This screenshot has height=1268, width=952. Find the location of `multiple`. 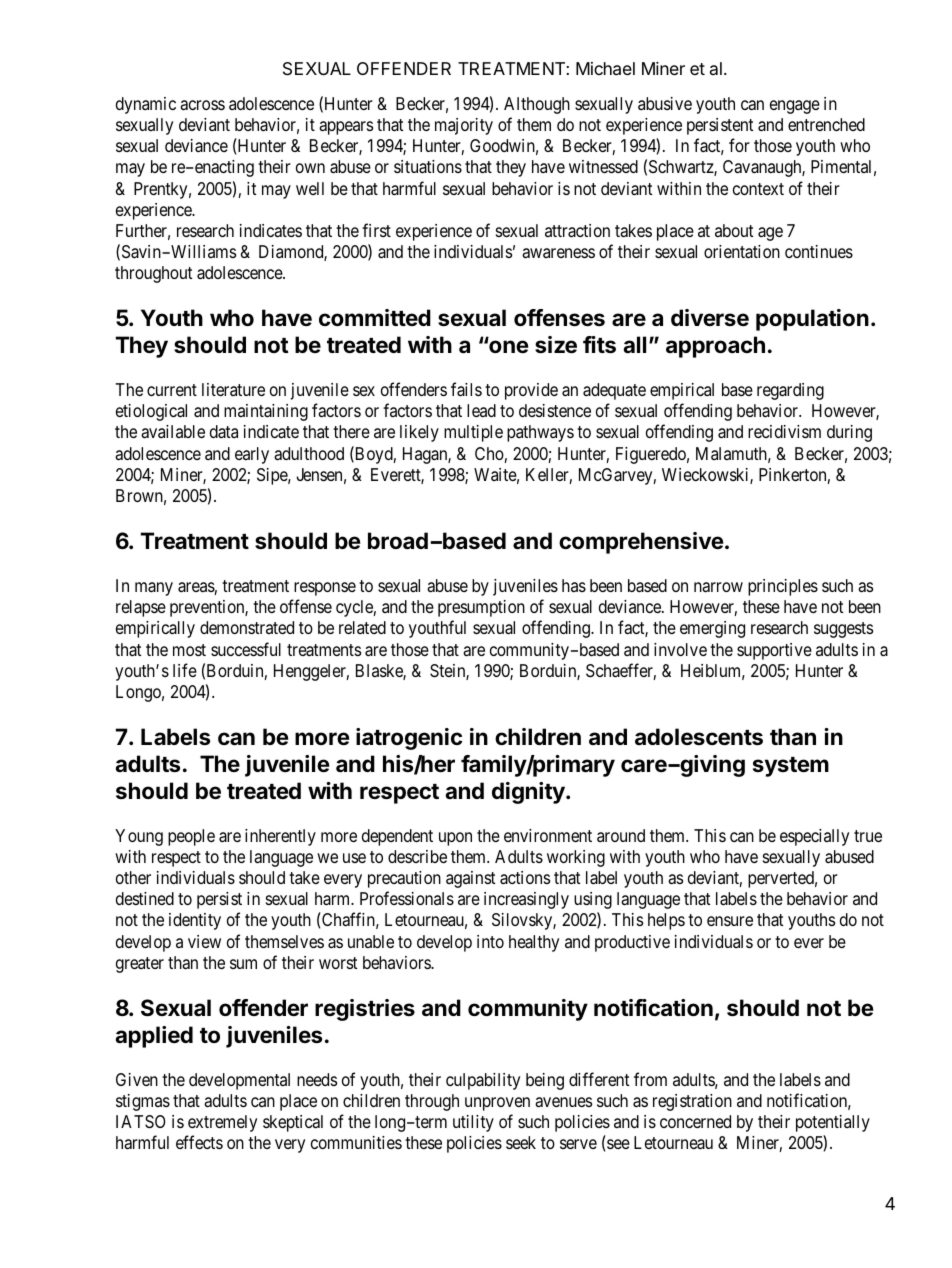

multiple is located at coordinates (473, 433).
